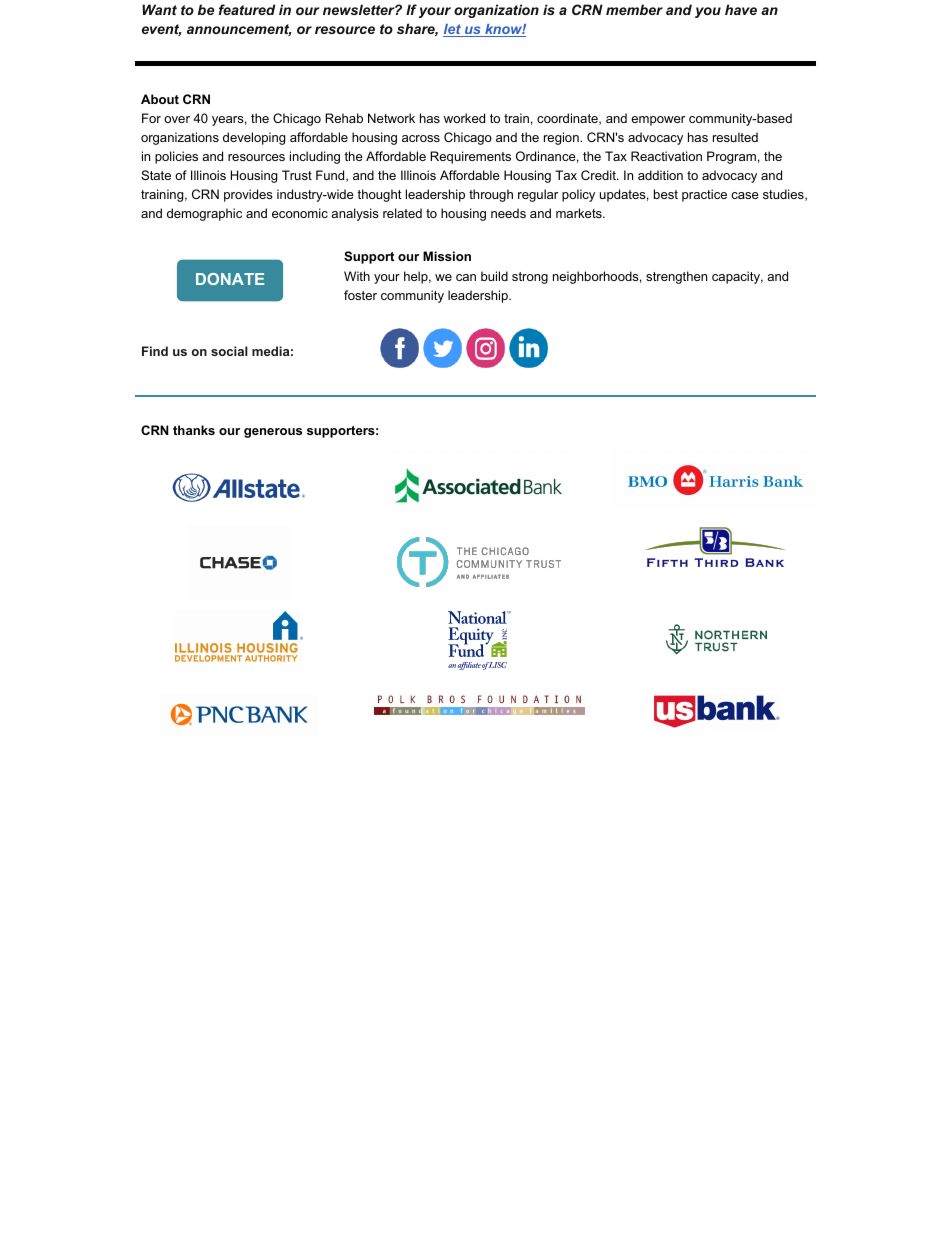 The image size is (952, 1233). What do you see at coordinates (204, 214) in the image?
I see `demographic` at bounding box center [204, 214].
